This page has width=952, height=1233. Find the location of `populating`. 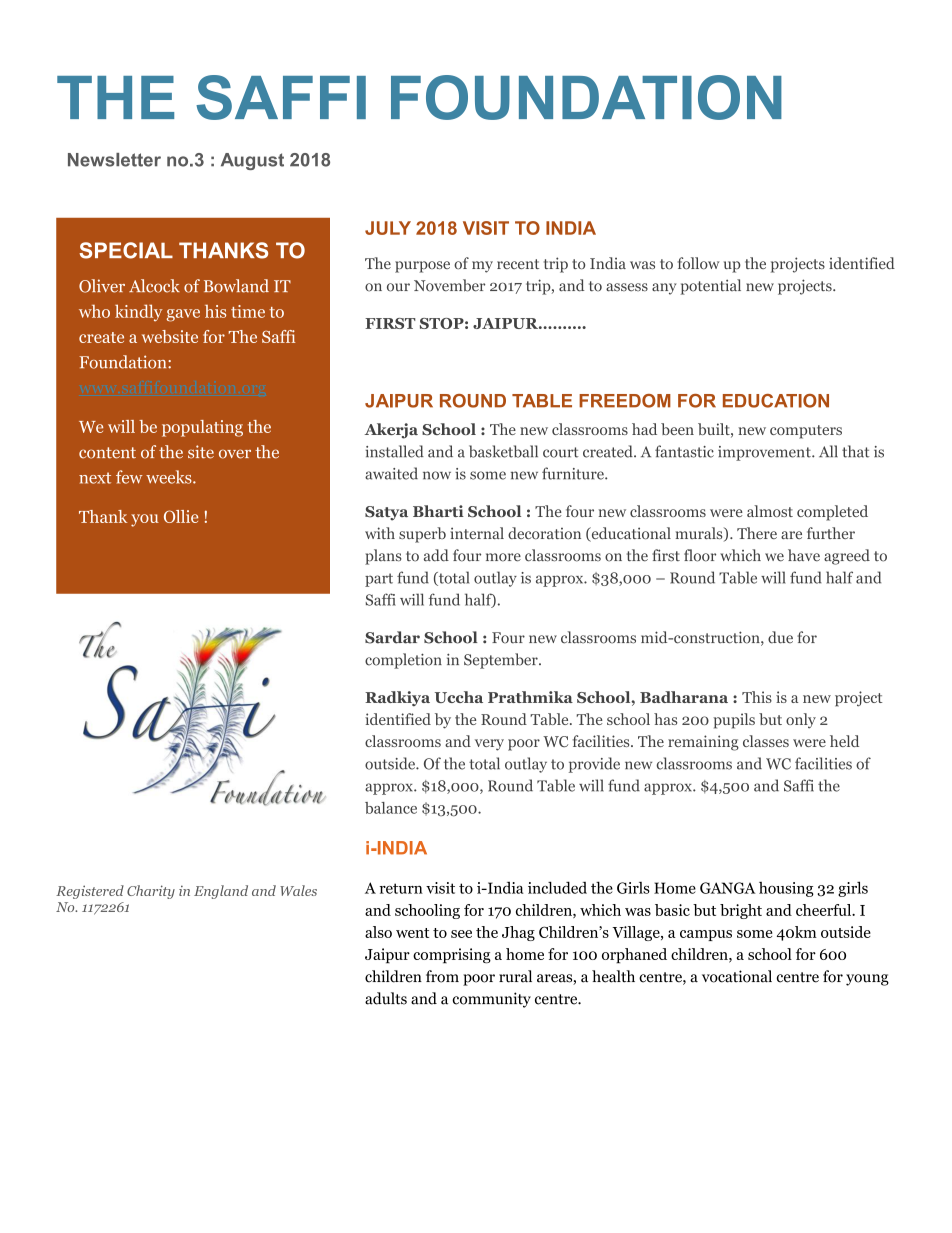

populating is located at coordinates (202, 428).
